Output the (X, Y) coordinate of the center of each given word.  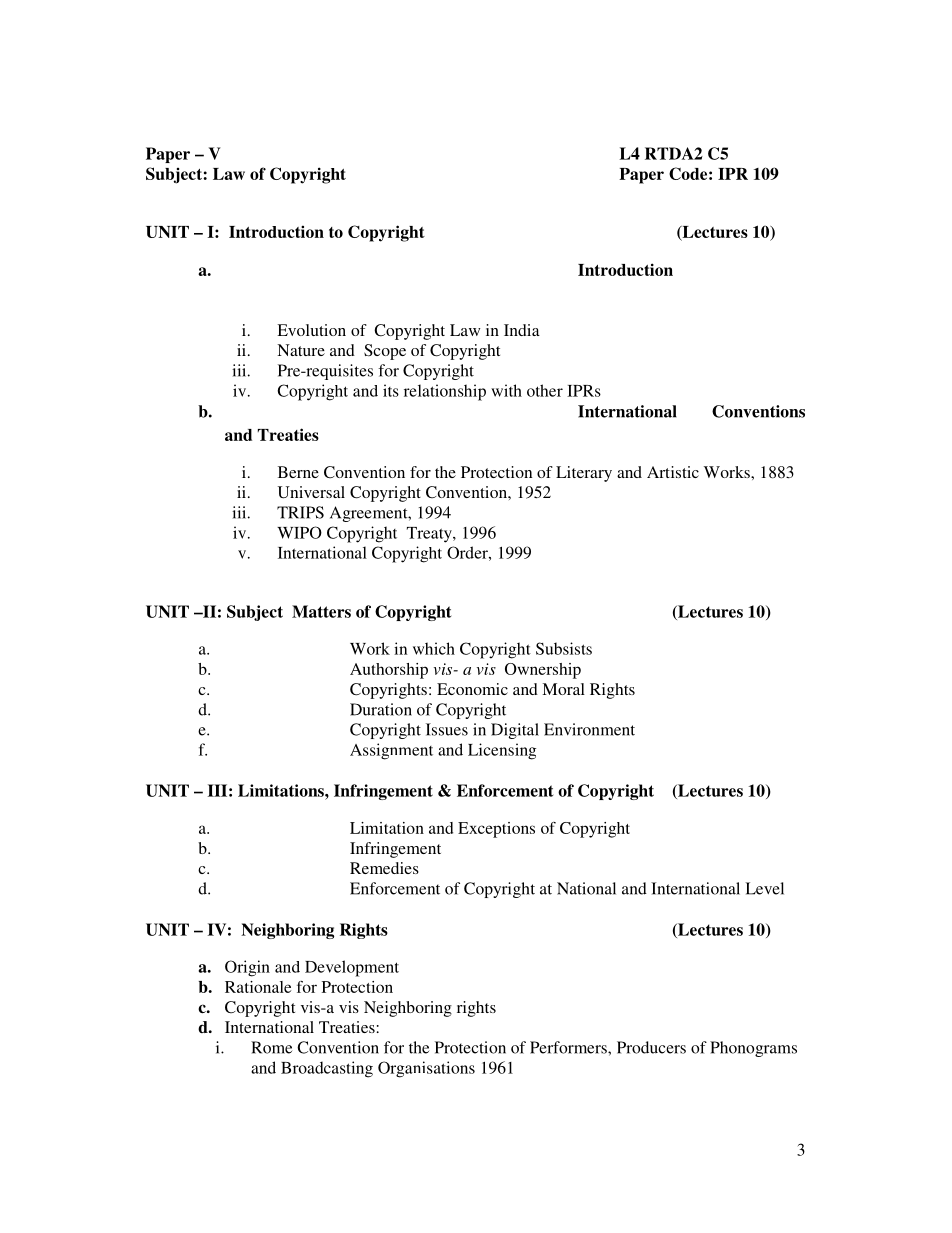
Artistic (673, 472)
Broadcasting (327, 1069)
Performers (569, 1047)
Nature (301, 350)
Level (764, 888)
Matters (321, 611)
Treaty (430, 535)
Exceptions (496, 830)
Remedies (384, 868)
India (522, 330)
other (545, 390)
